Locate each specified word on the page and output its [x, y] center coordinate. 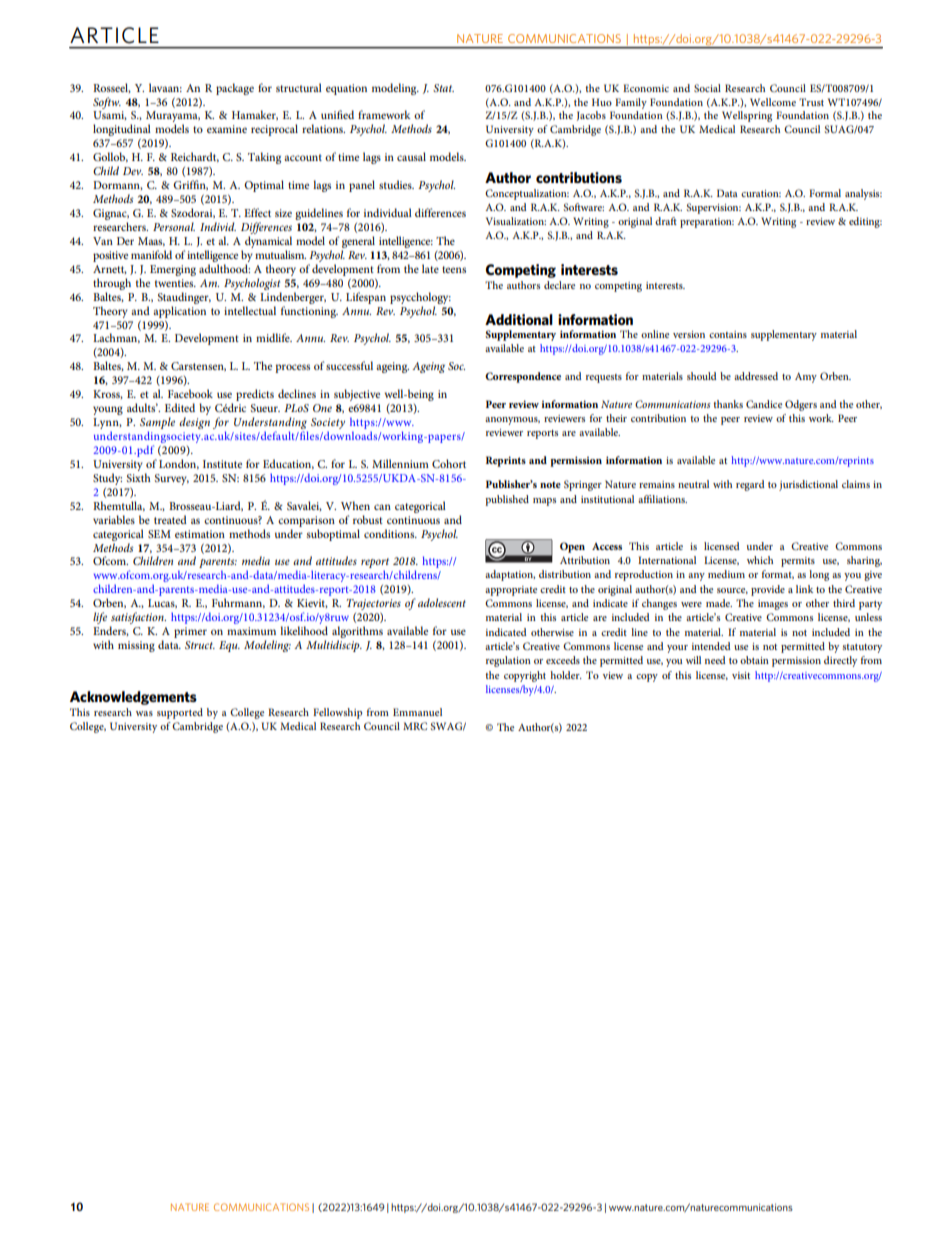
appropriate [511, 591]
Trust [811, 102]
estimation [200, 534]
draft [666, 221]
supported [180, 713]
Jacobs [591, 116]
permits [798, 562]
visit [741, 675]
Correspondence [523, 377]
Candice [764, 404]
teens [454, 269]
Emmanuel [417, 712]
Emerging [173, 270]
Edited [180, 407]
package [235, 89]
